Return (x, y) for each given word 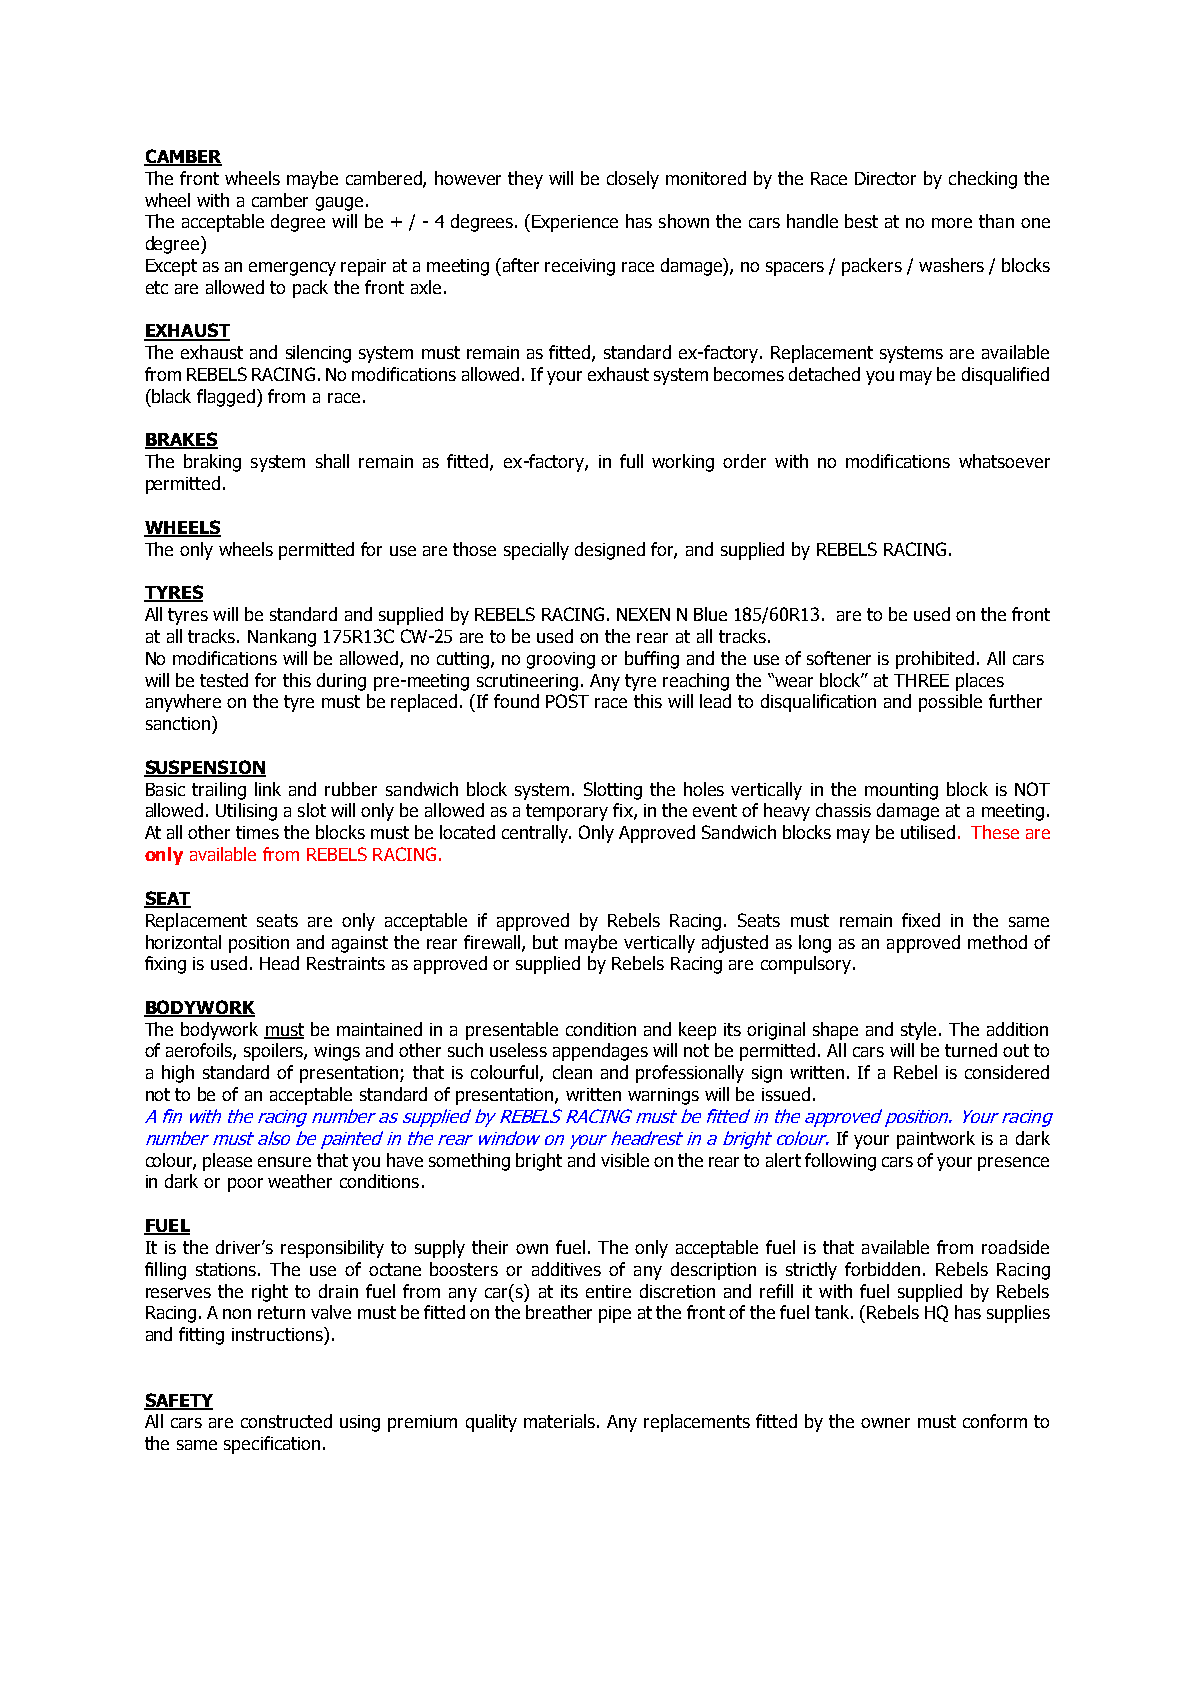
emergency (292, 269)
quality (491, 1423)
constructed (286, 1421)
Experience (575, 223)
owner (885, 1423)
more (952, 223)
